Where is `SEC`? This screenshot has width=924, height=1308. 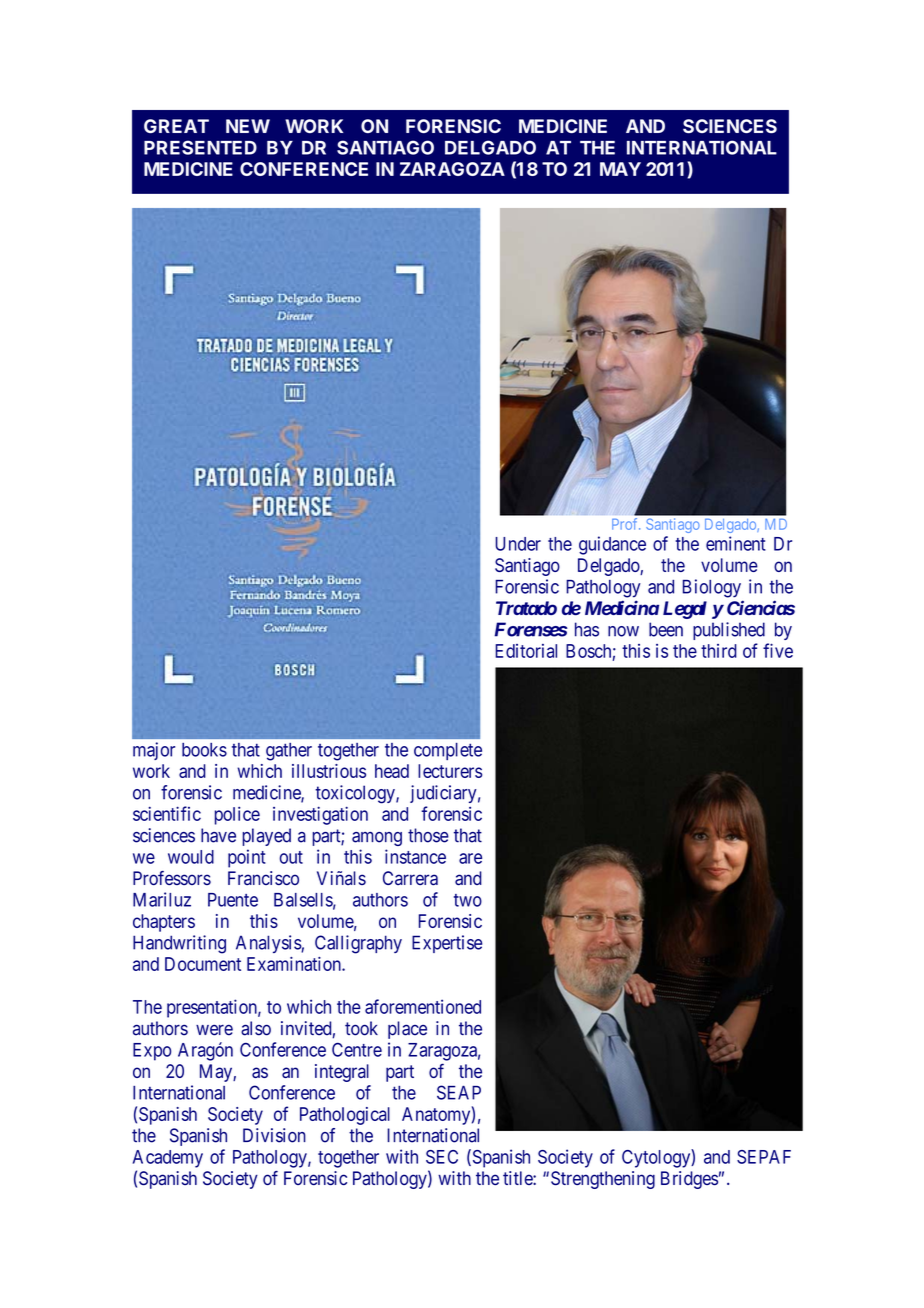 SEC is located at coordinates (442, 1157).
